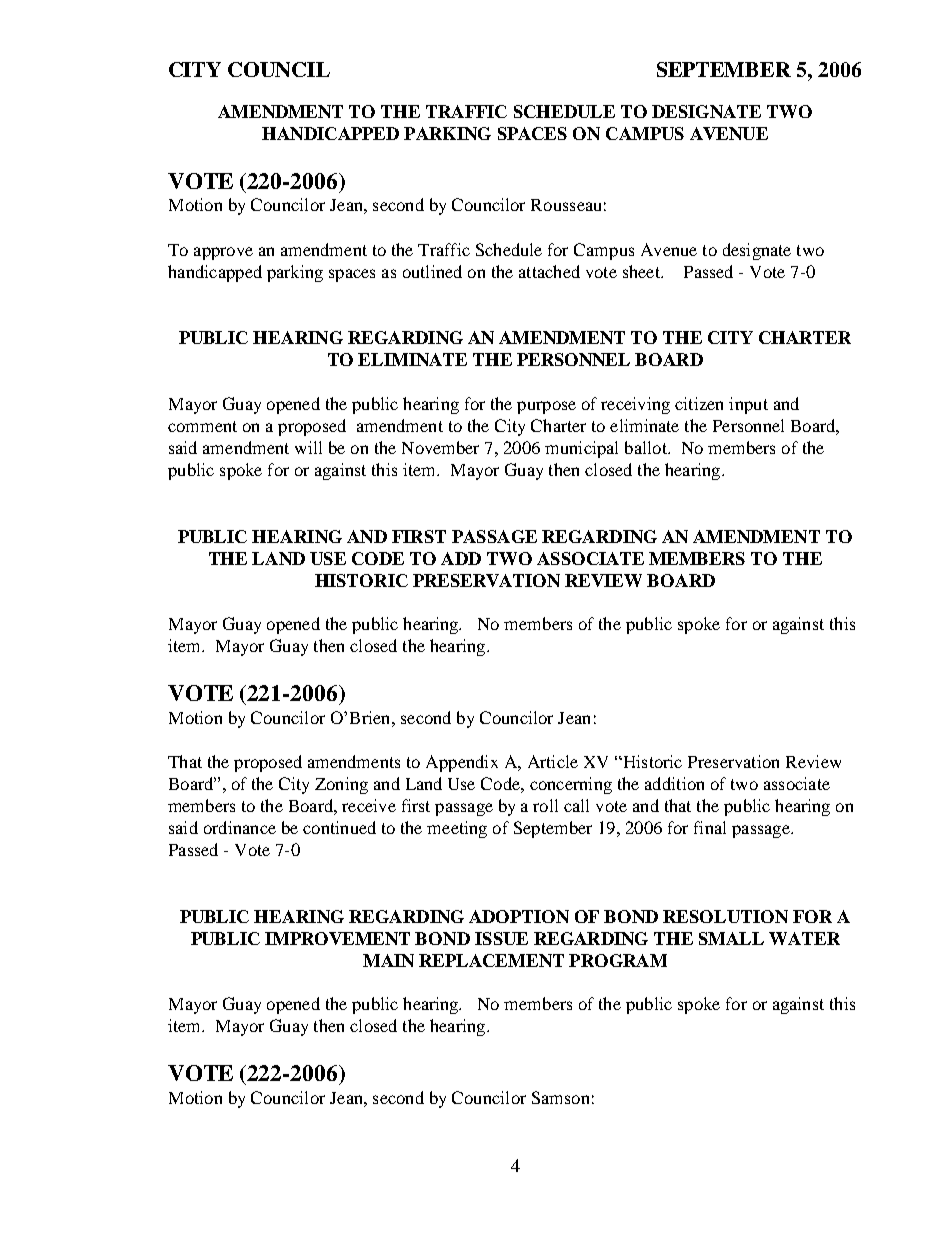 This screenshot has width=952, height=1233. Describe the element at coordinates (388, 960) in the screenshot. I see `MAIN` at that location.
